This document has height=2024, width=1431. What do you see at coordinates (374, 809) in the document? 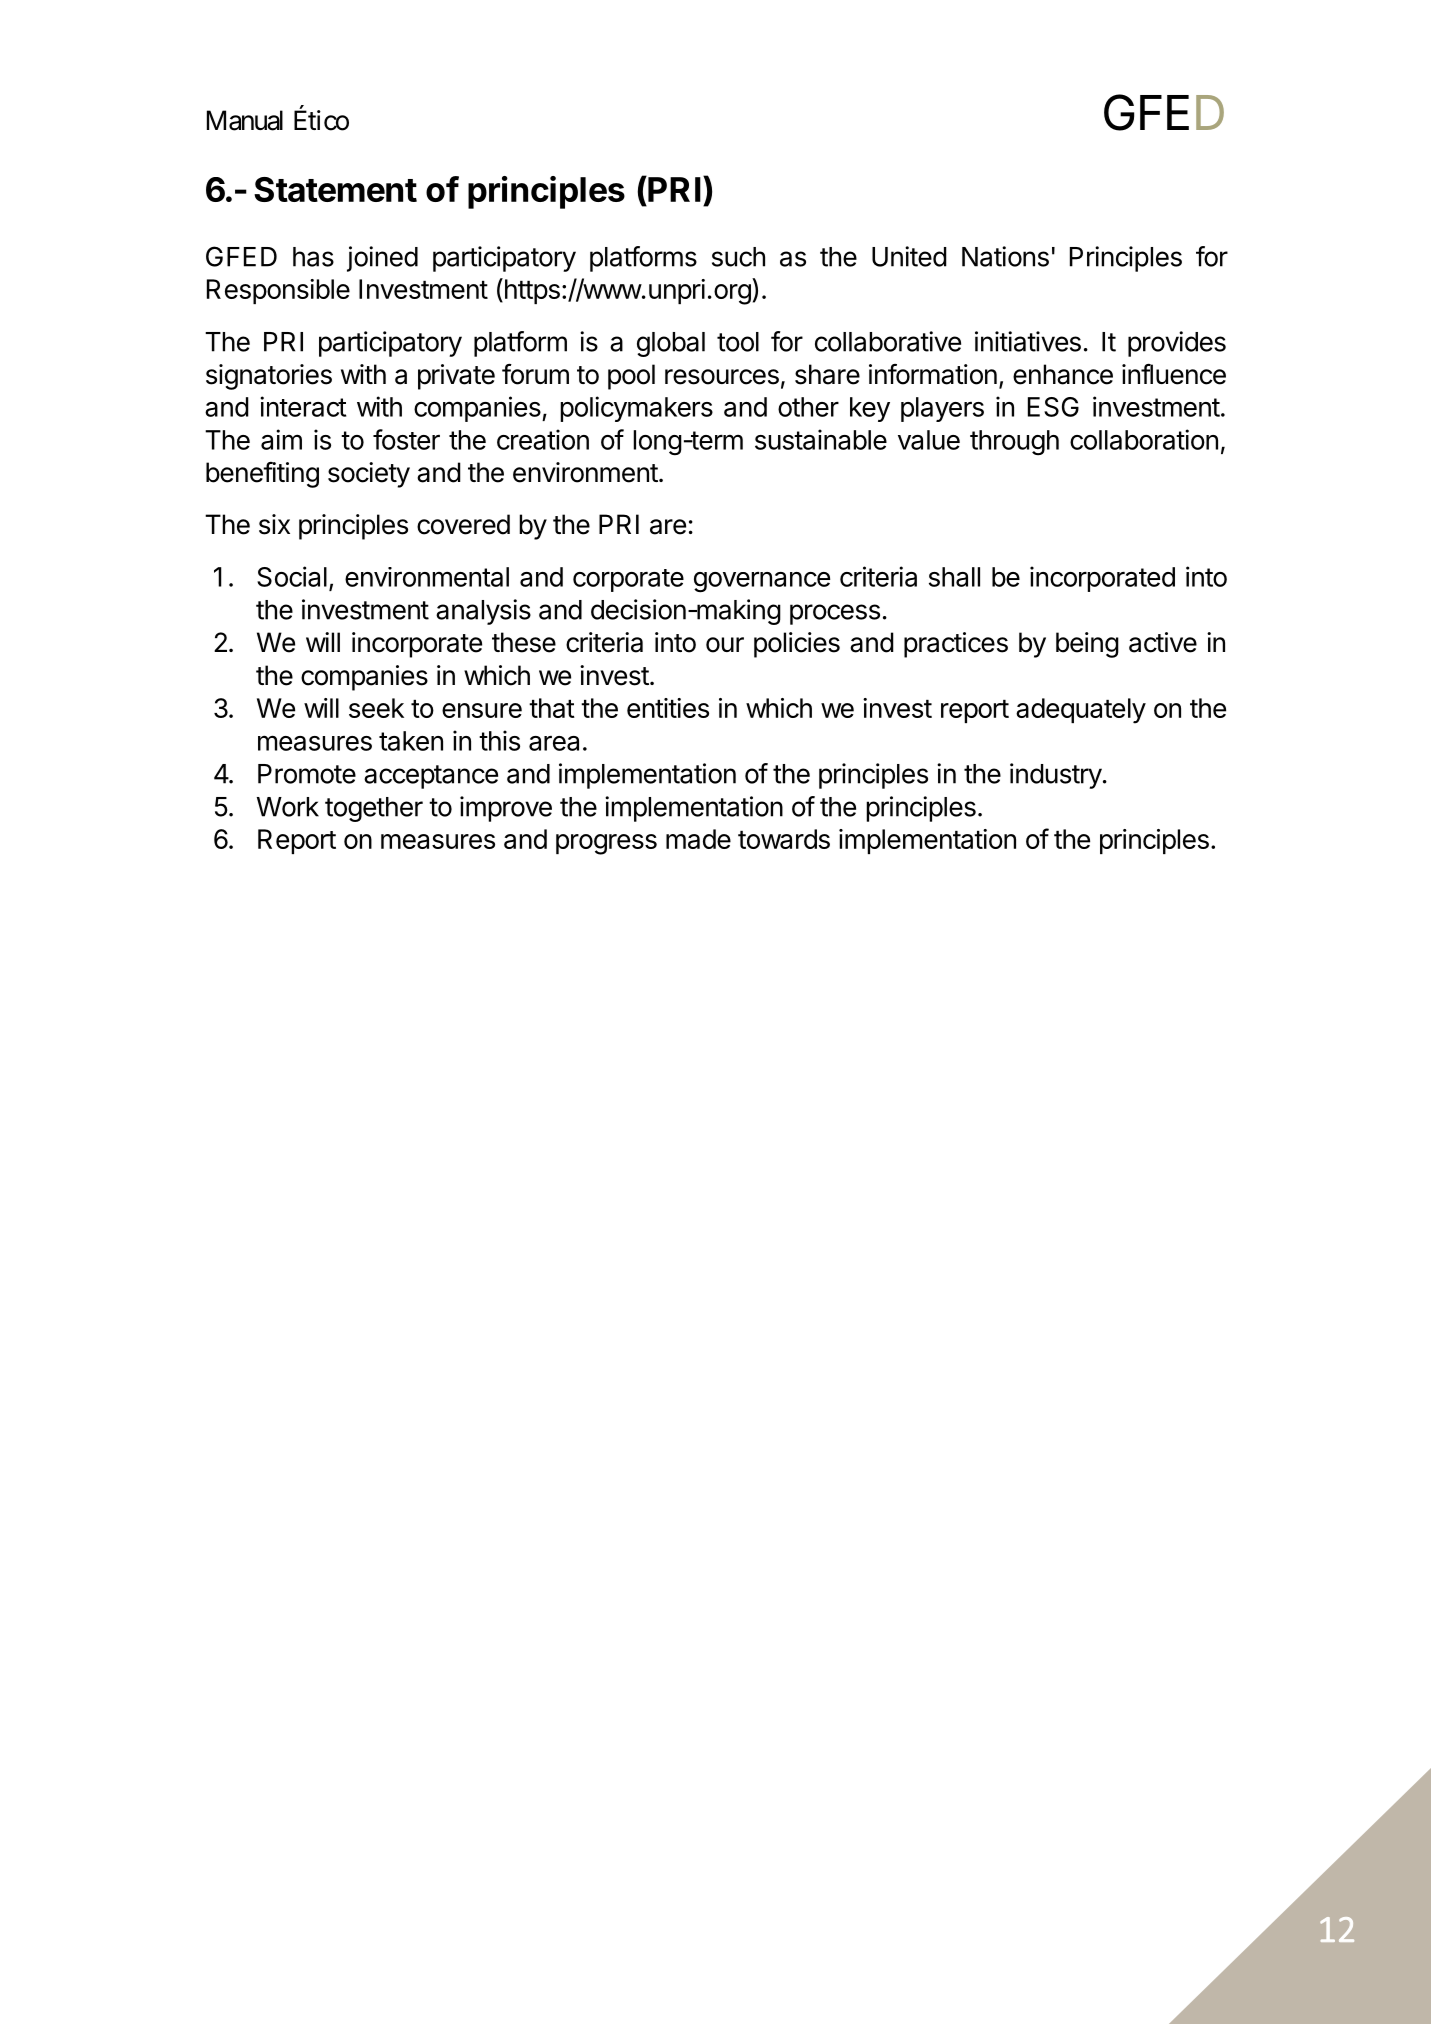
I see `together` at bounding box center [374, 809].
